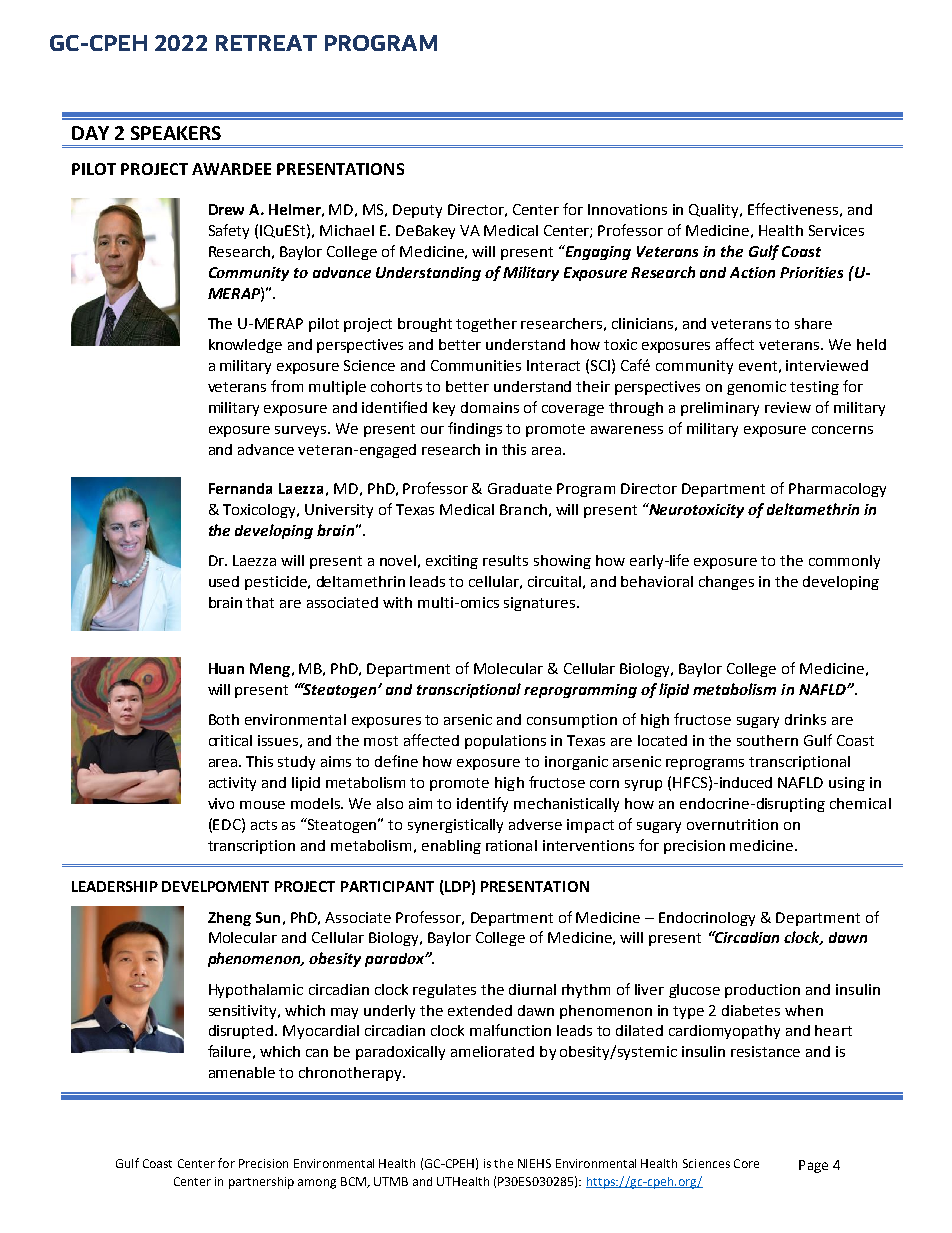 This screenshot has height=1233, width=952. What do you see at coordinates (715, 211) in the screenshot?
I see `Quality` at bounding box center [715, 211].
